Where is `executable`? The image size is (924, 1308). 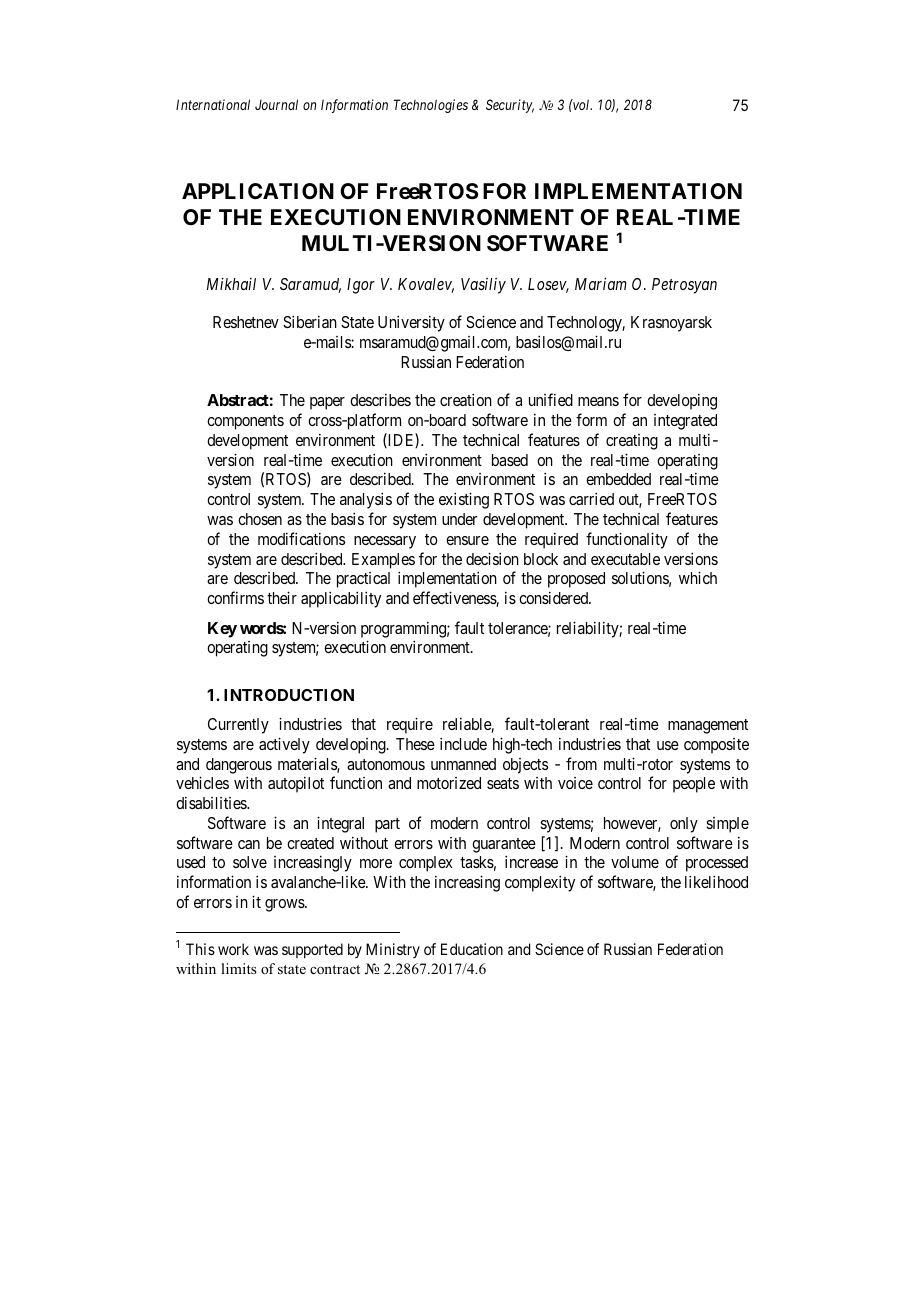 executable is located at coordinates (625, 559).
